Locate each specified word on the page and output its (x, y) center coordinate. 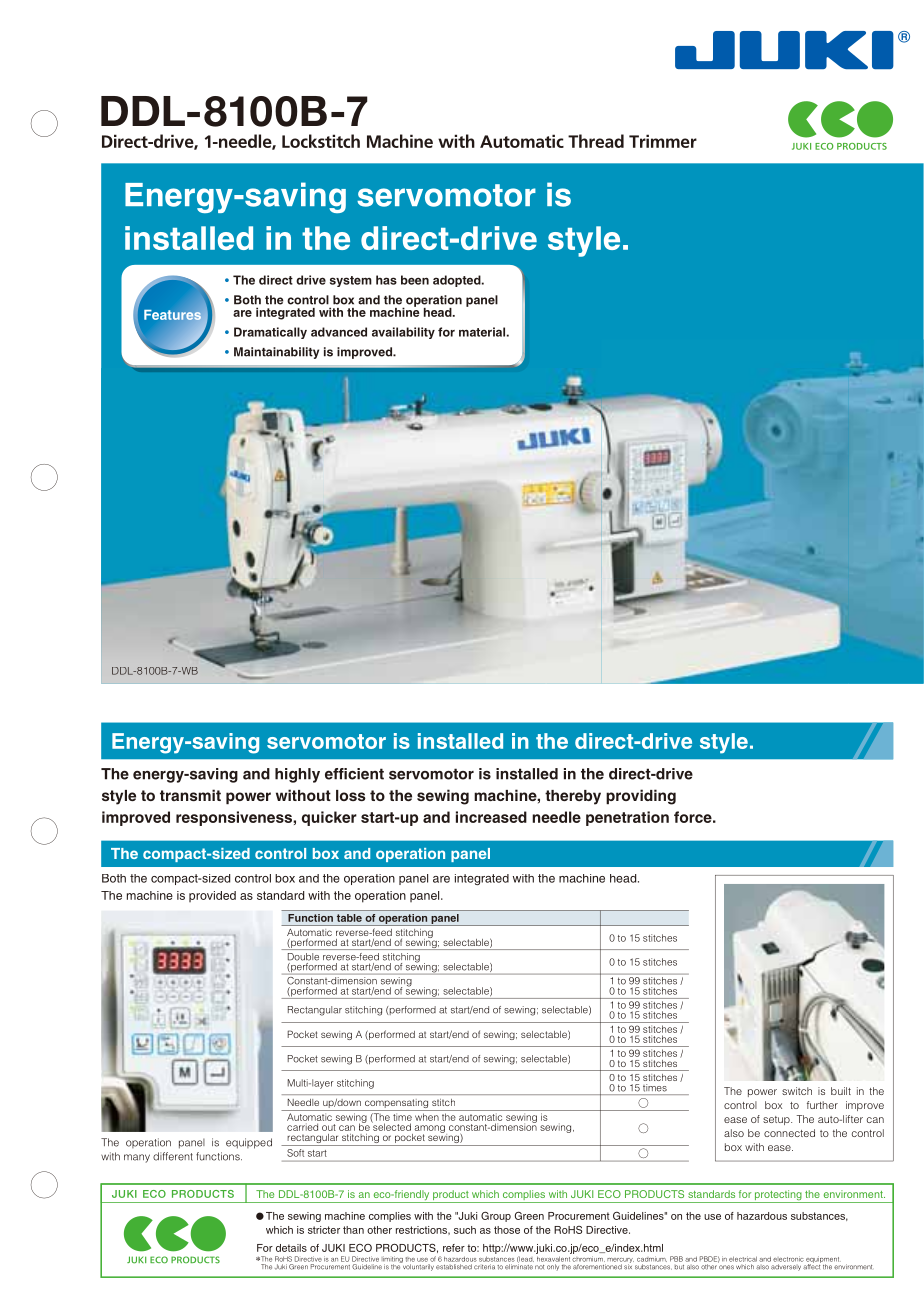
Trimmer (663, 141)
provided (212, 896)
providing (641, 797)
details (291, 1248)
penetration (627, 818)
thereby (573, 797)
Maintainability (276, 353)
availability (403, 333)
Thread (596, 141)
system (351, 281)
